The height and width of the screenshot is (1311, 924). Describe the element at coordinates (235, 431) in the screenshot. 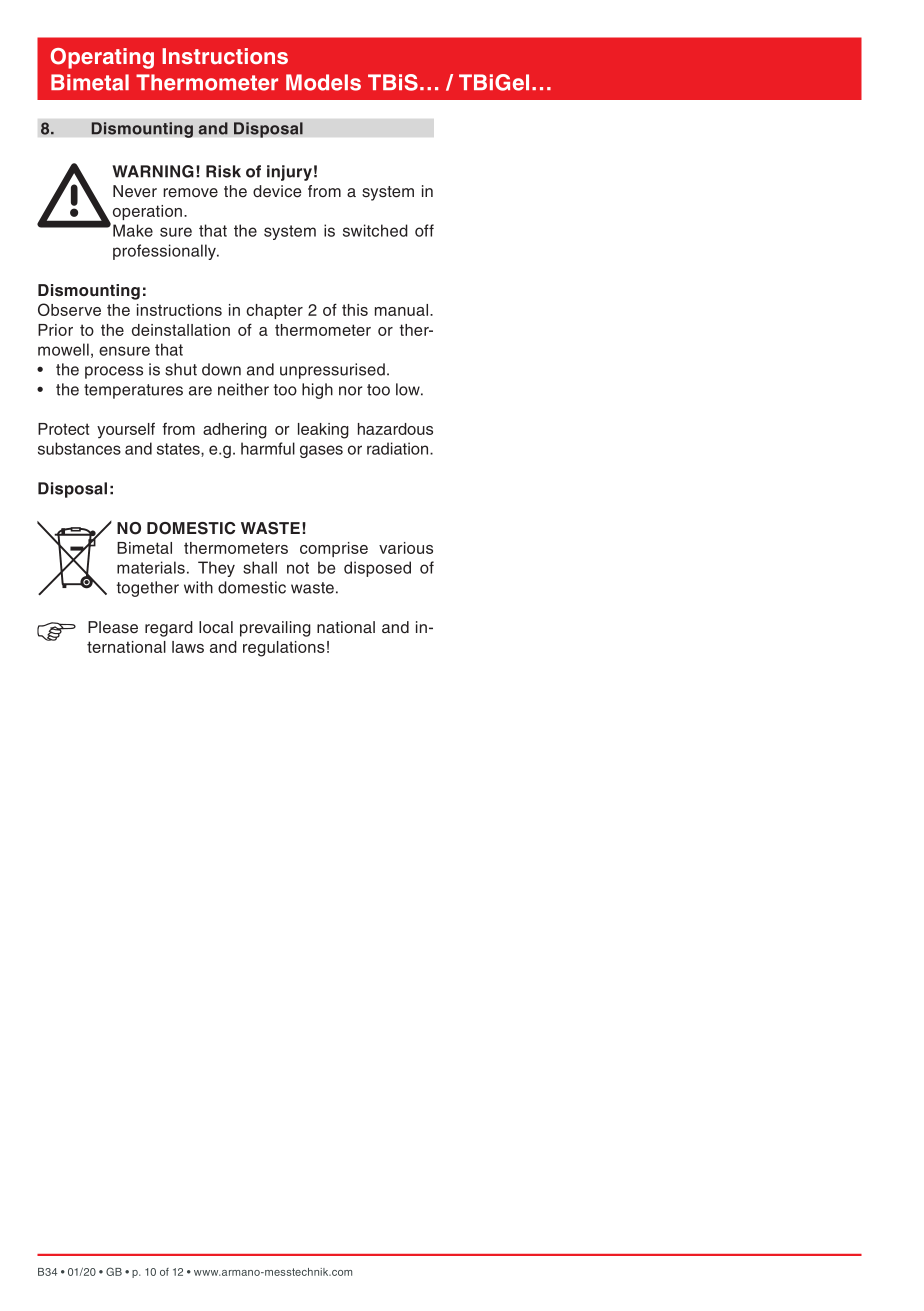

I see `adhering` at that location.
